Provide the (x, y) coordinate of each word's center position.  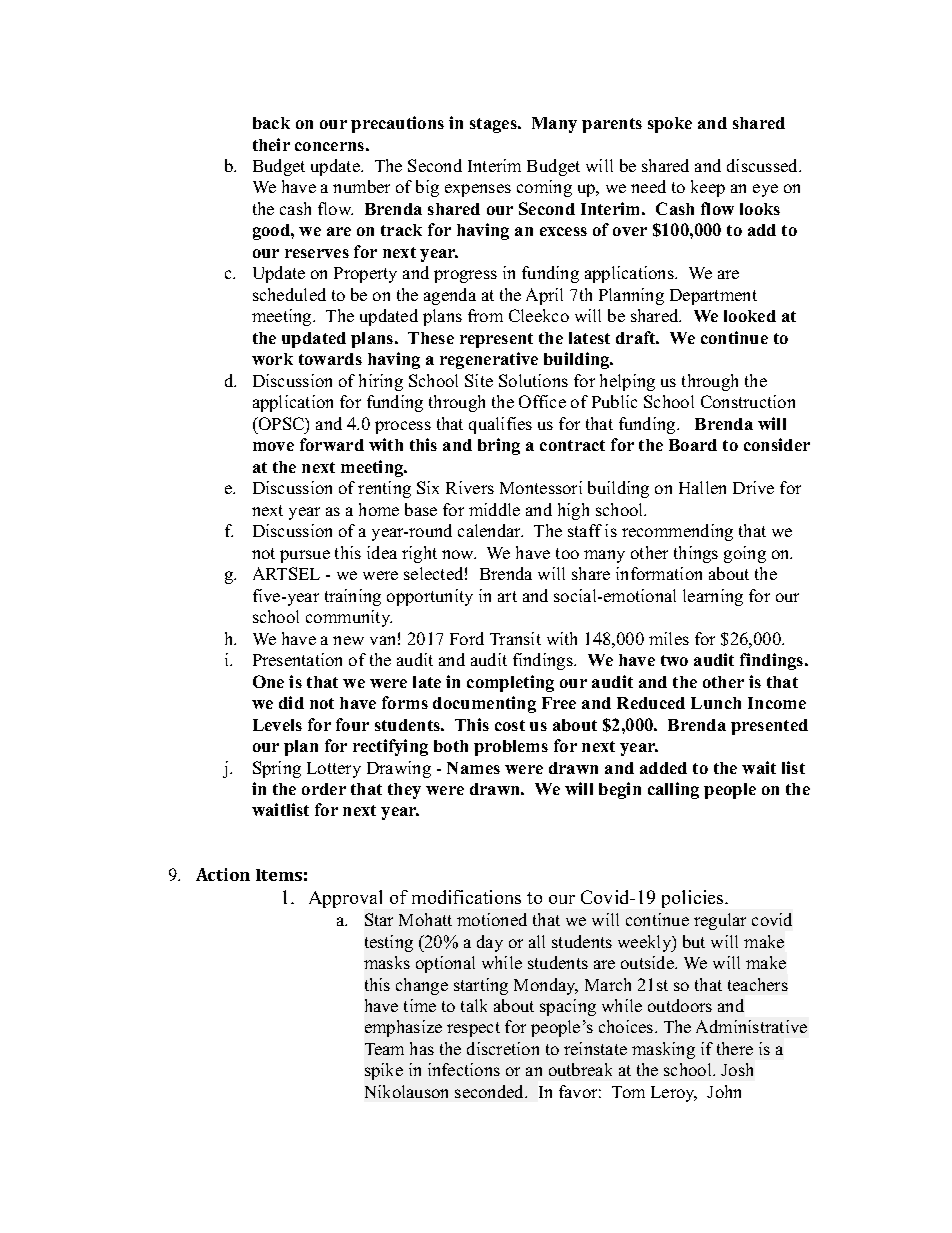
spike (384, 1071)
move (273, 446)
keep (708, 188)
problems (511, 748)
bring (499, 446)
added (663, 768)
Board (693, 445)
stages (494, 125)
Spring (277, 769)
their (271, 144)
